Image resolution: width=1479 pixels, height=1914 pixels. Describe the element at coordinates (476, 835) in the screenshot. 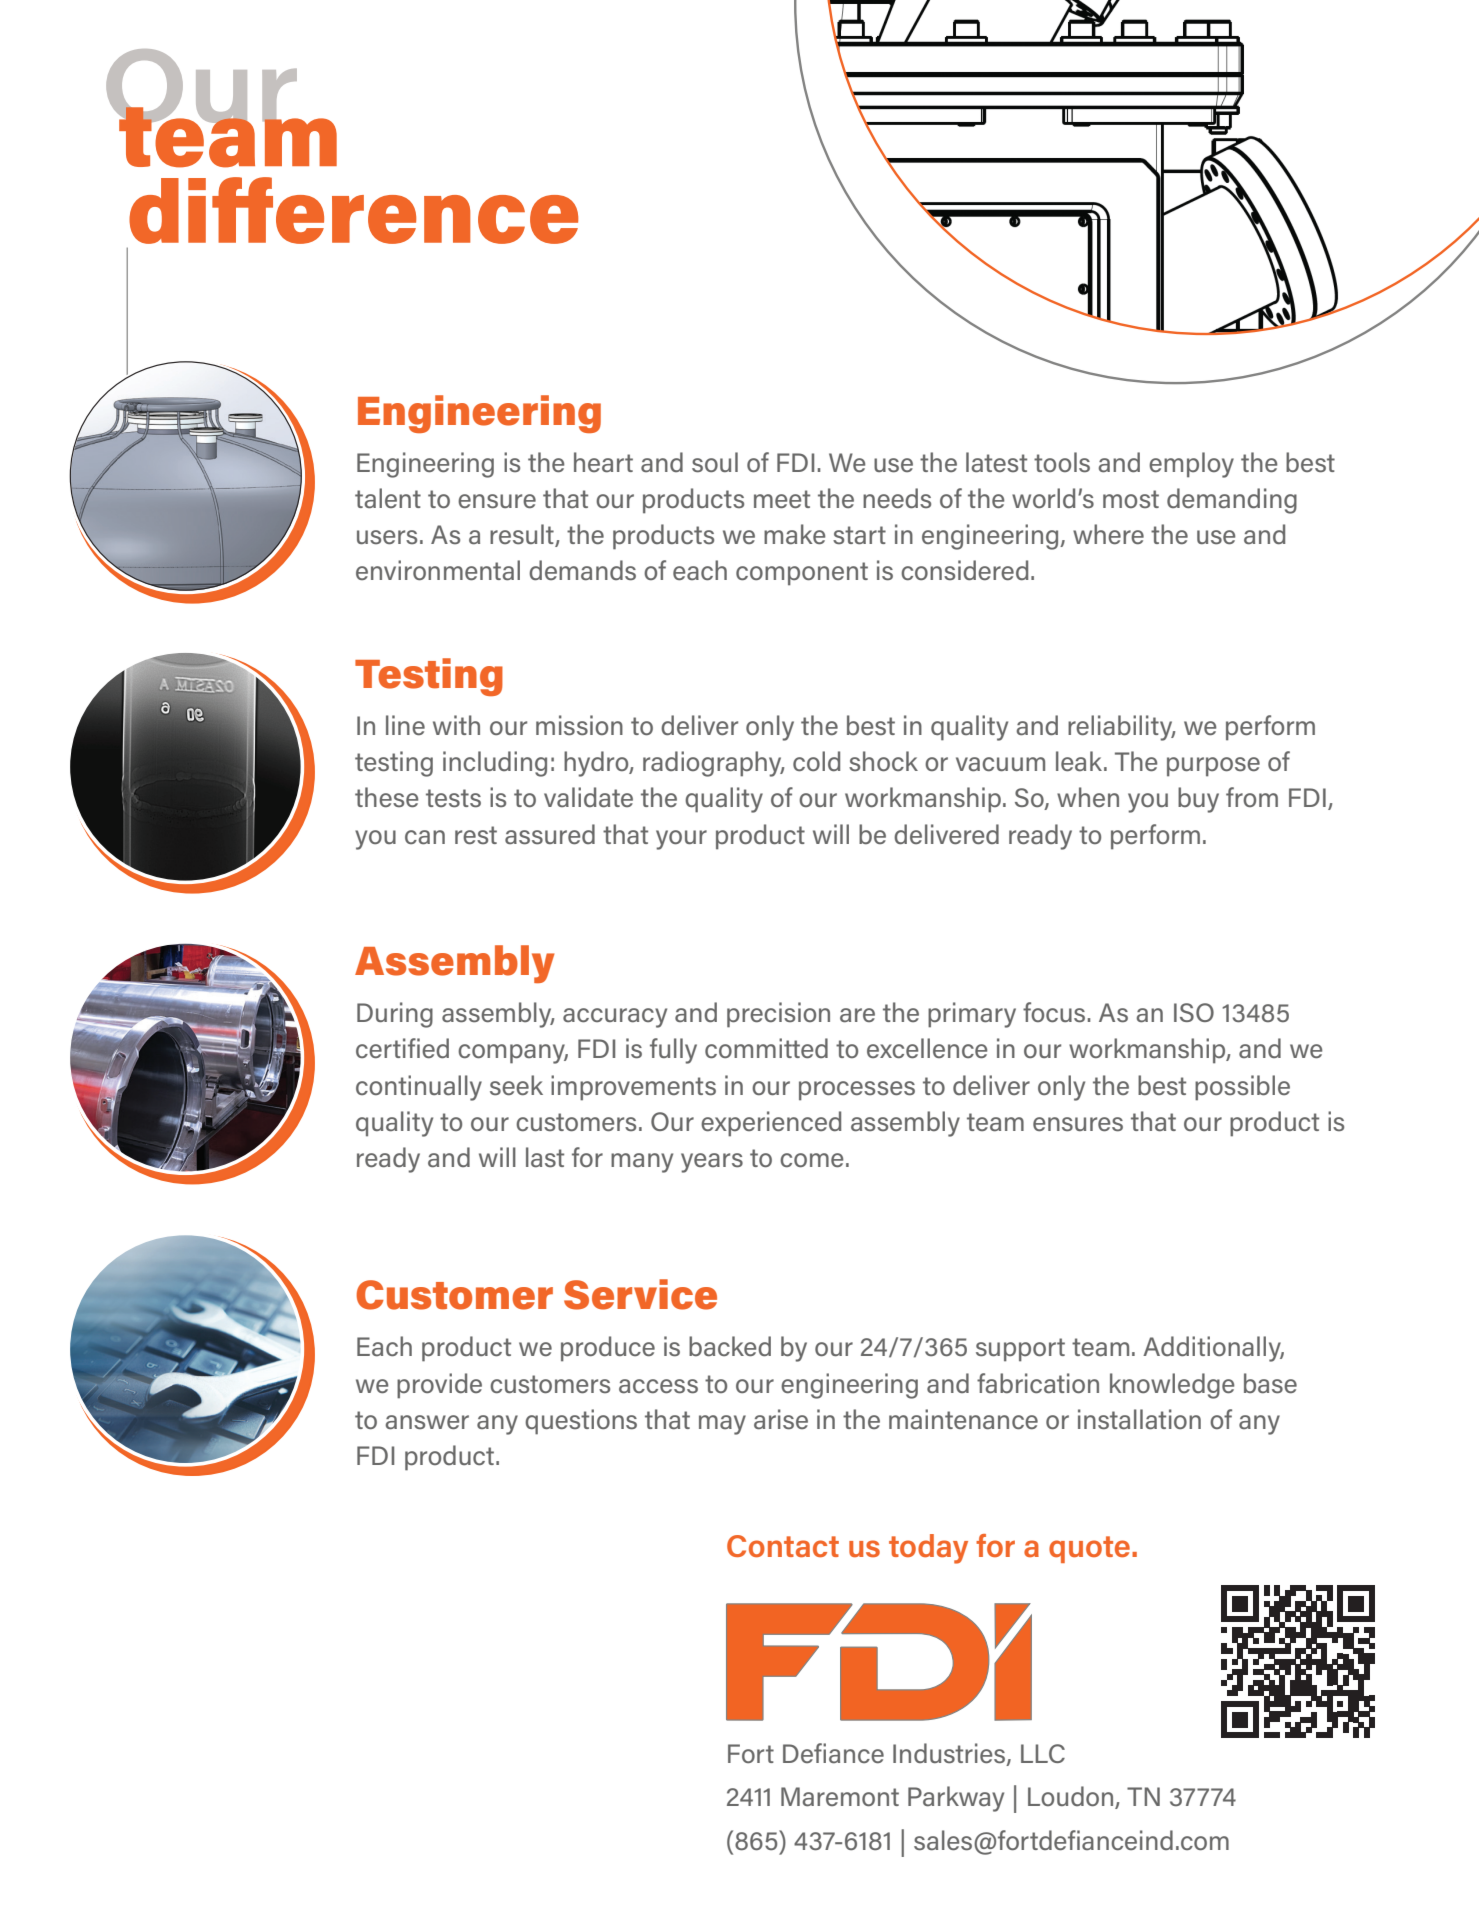

I see `rest` at that location.
